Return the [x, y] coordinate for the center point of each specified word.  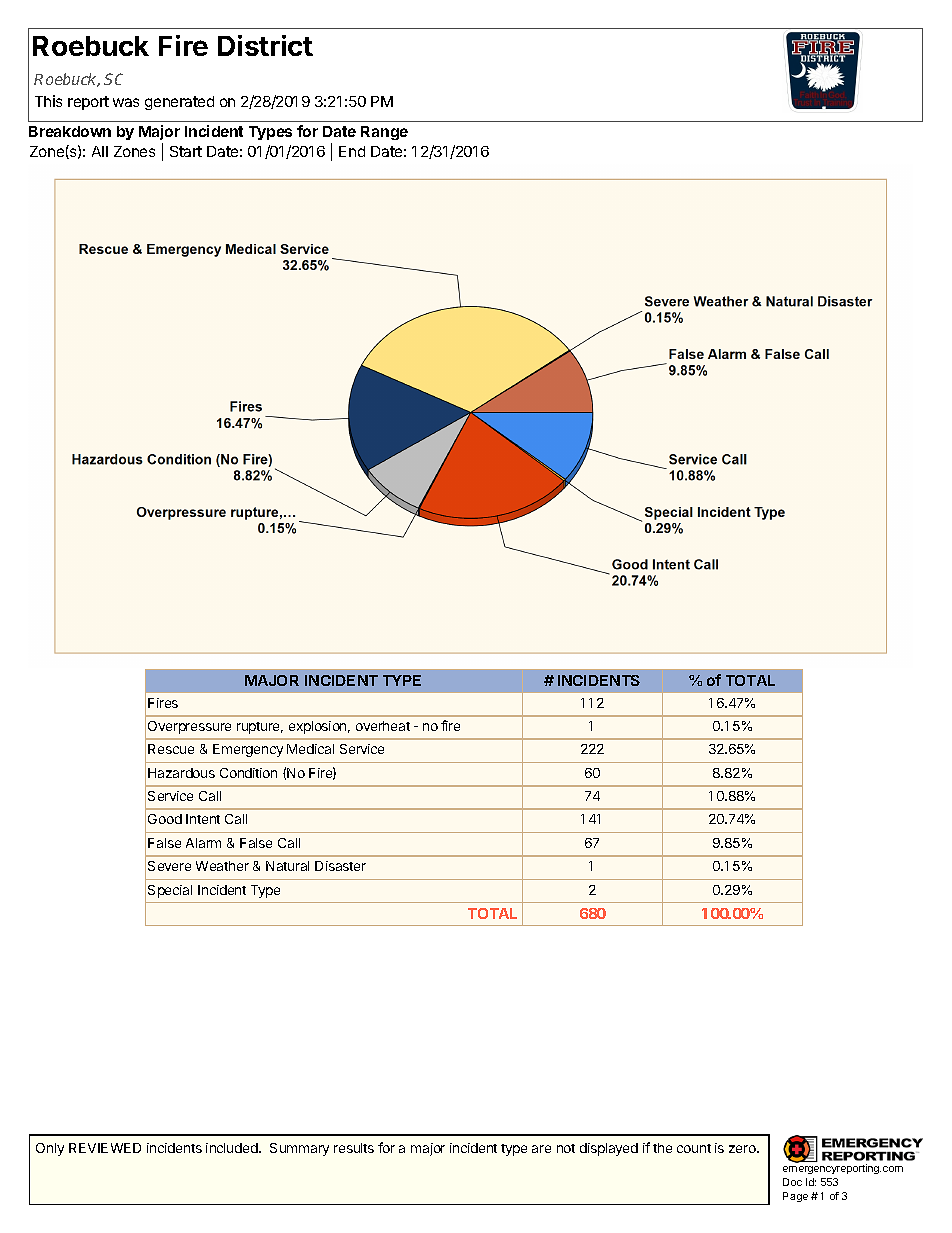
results [354, 1148]
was [126, 102]
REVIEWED [105, 1148]
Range [384, 133]
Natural [287, 866]
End [352, 151]
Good [165, 819]
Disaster [340, 866]
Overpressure [189, 727]
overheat [383, 726]
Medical [310, 749]
